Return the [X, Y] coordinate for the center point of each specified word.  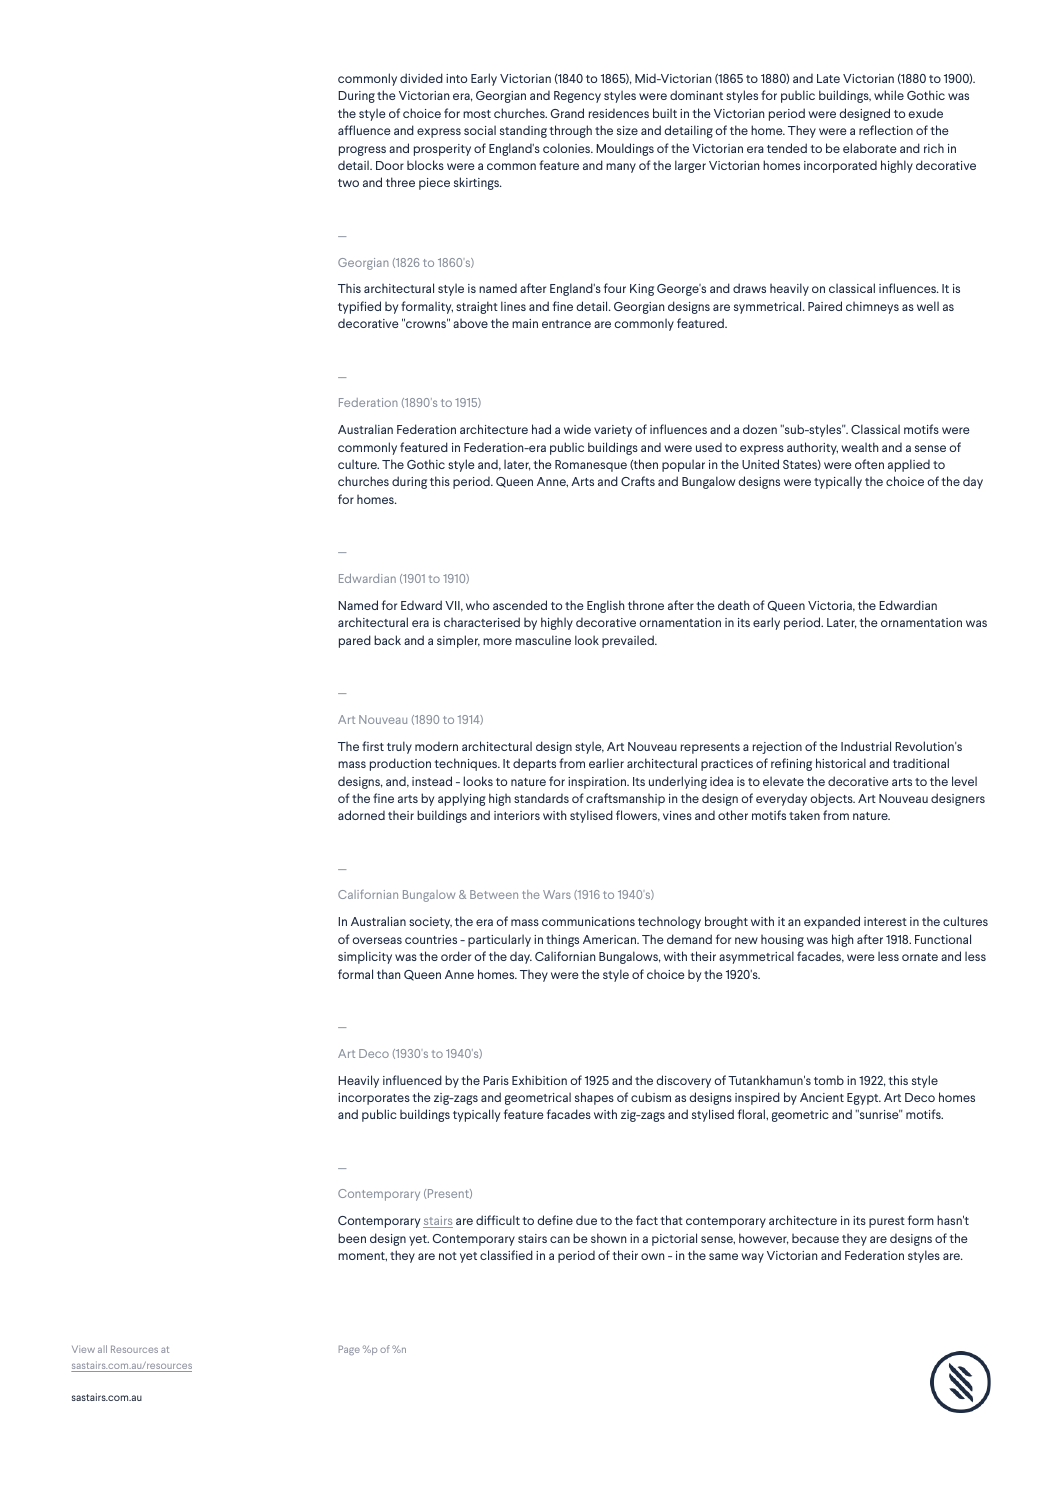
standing [523, 131]
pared [355, 641]
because [815, 1238]
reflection [886, 130]
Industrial [866, 746]
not [448, 1256]
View [83, 1349]
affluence [364, 130]
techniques [467, 764]
